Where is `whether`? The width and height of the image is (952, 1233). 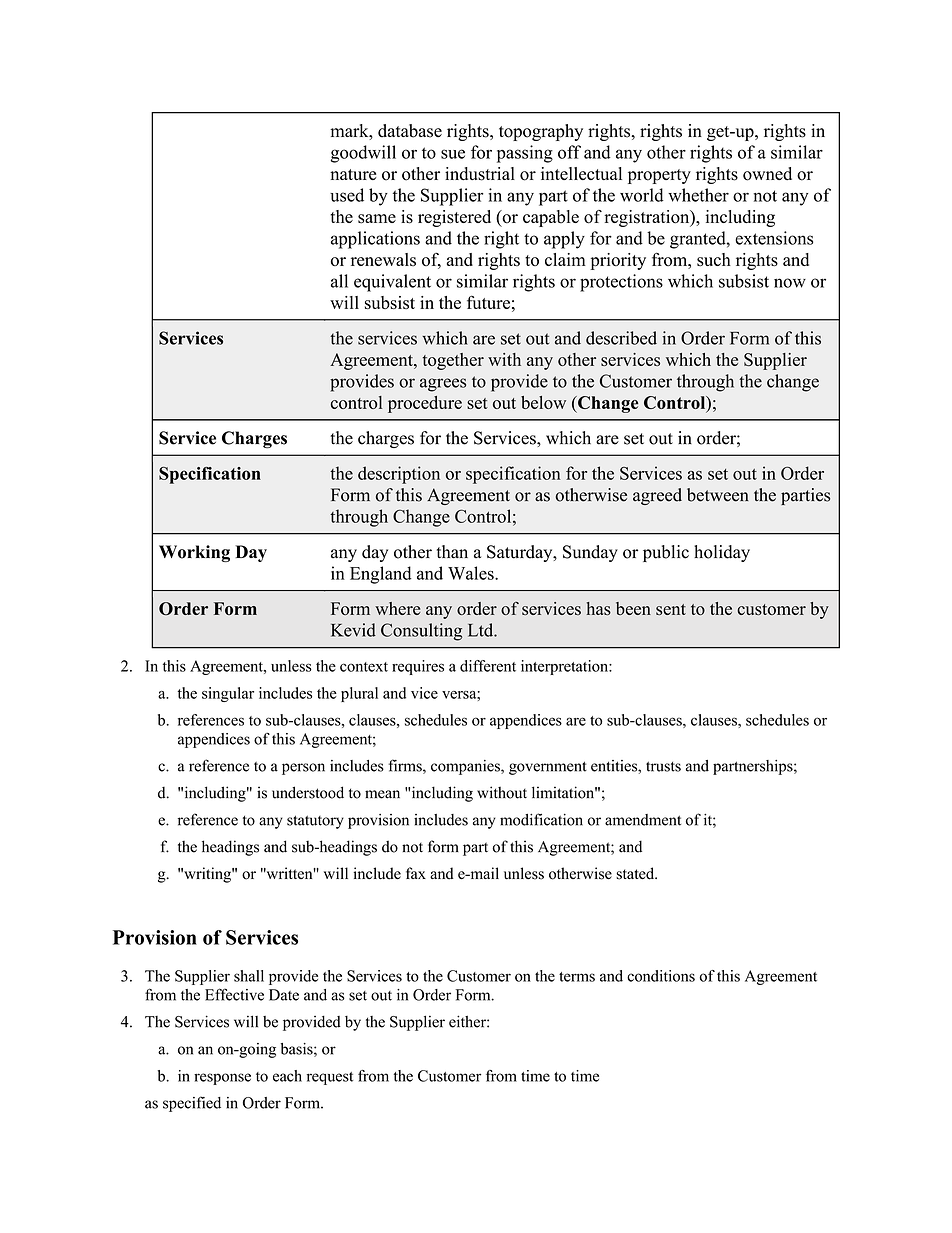
whether is located at coordinates (698, 195).
